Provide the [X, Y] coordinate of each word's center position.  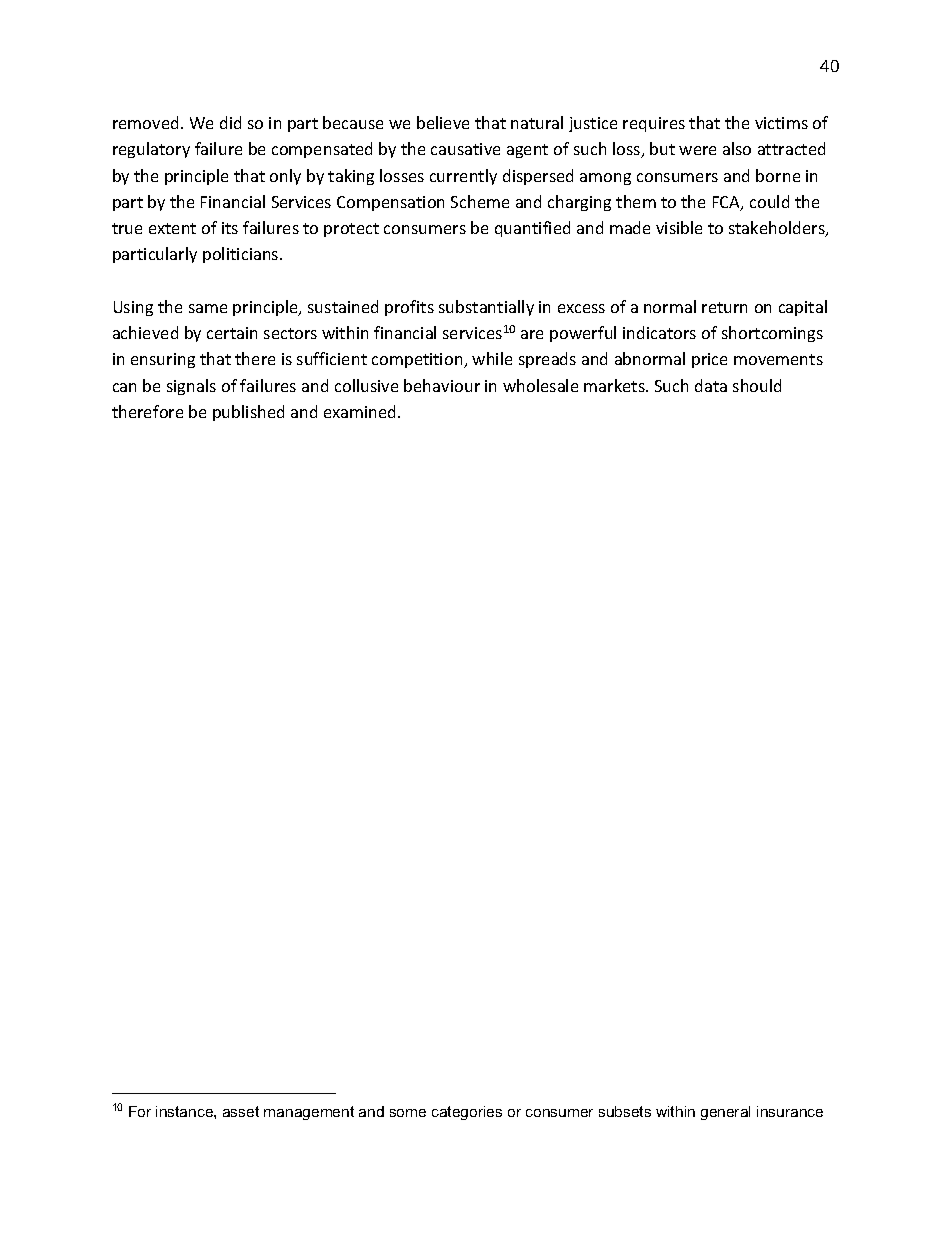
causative [465, 149]
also [737, 148]
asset [241, 1111]
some [408, 1113]
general [725, 1113]
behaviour [442, 385]
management [309, 1113]
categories [467, 1113]
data [711, 385]
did [230, 122]
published [248, 413]
